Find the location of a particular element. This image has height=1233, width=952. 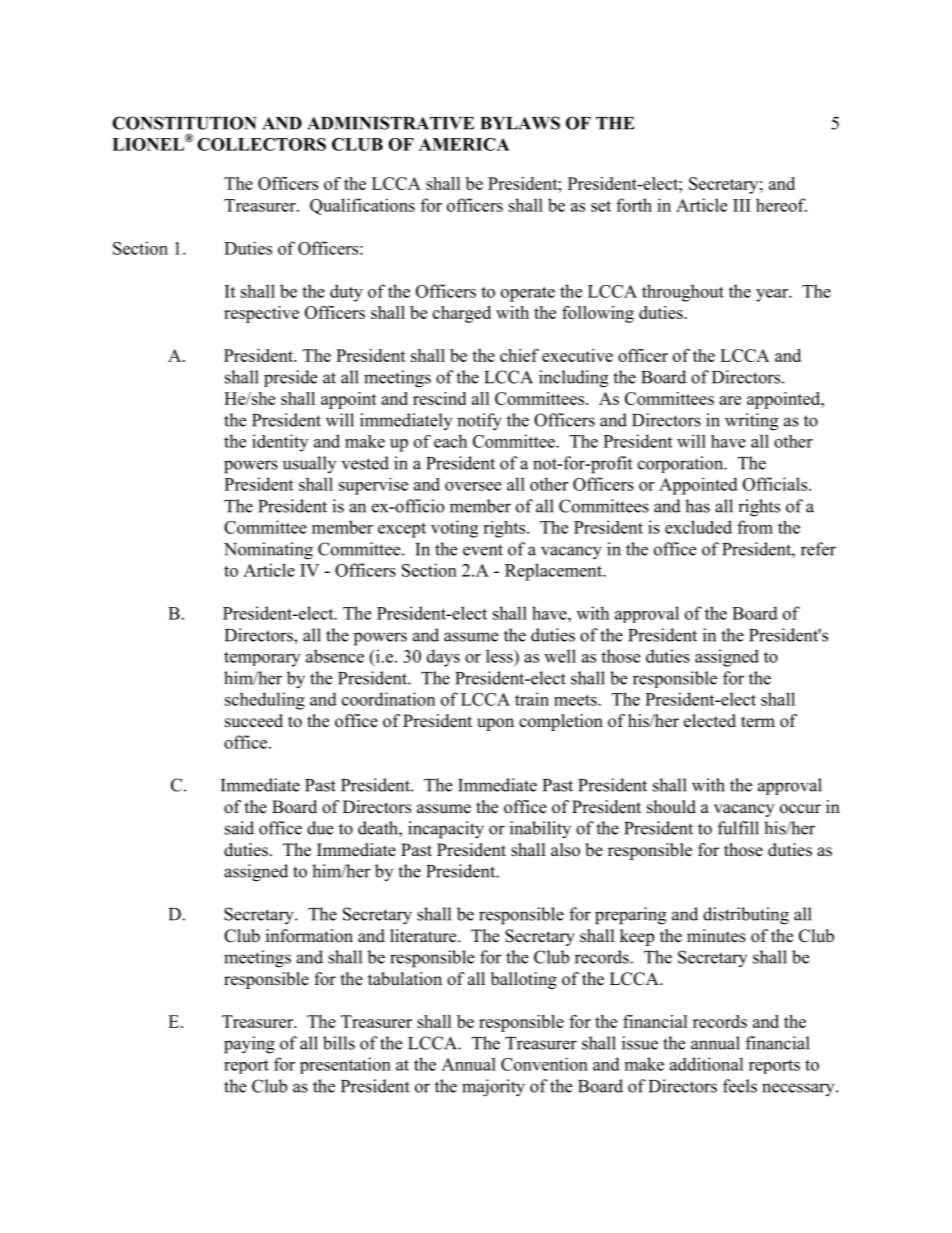

from is located at coordinates (755, 527).
